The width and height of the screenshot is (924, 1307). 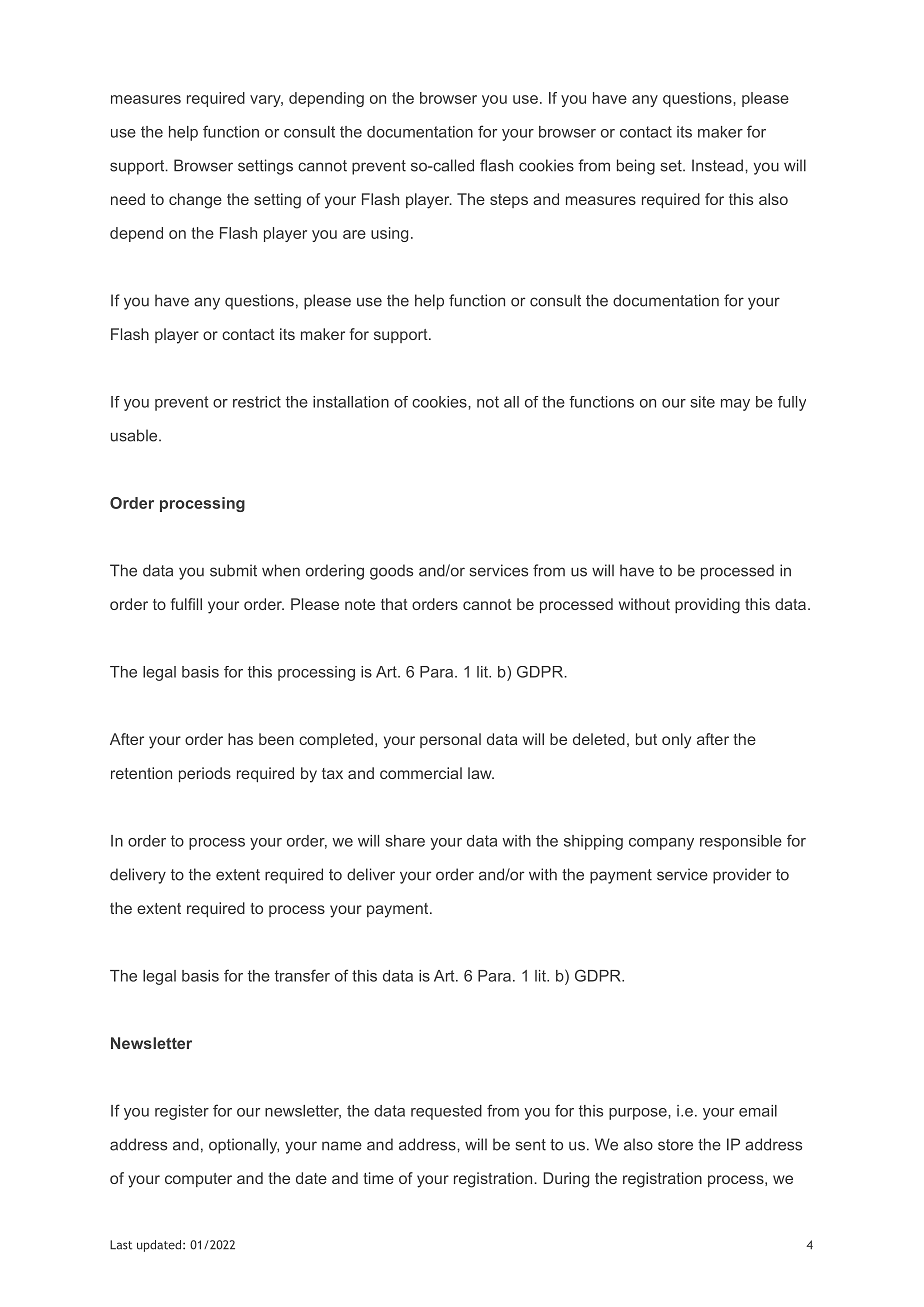 What do you see at coordinates (741, 842) in the screenshot?
I see `responsible` at bounding box center [741, 842].
